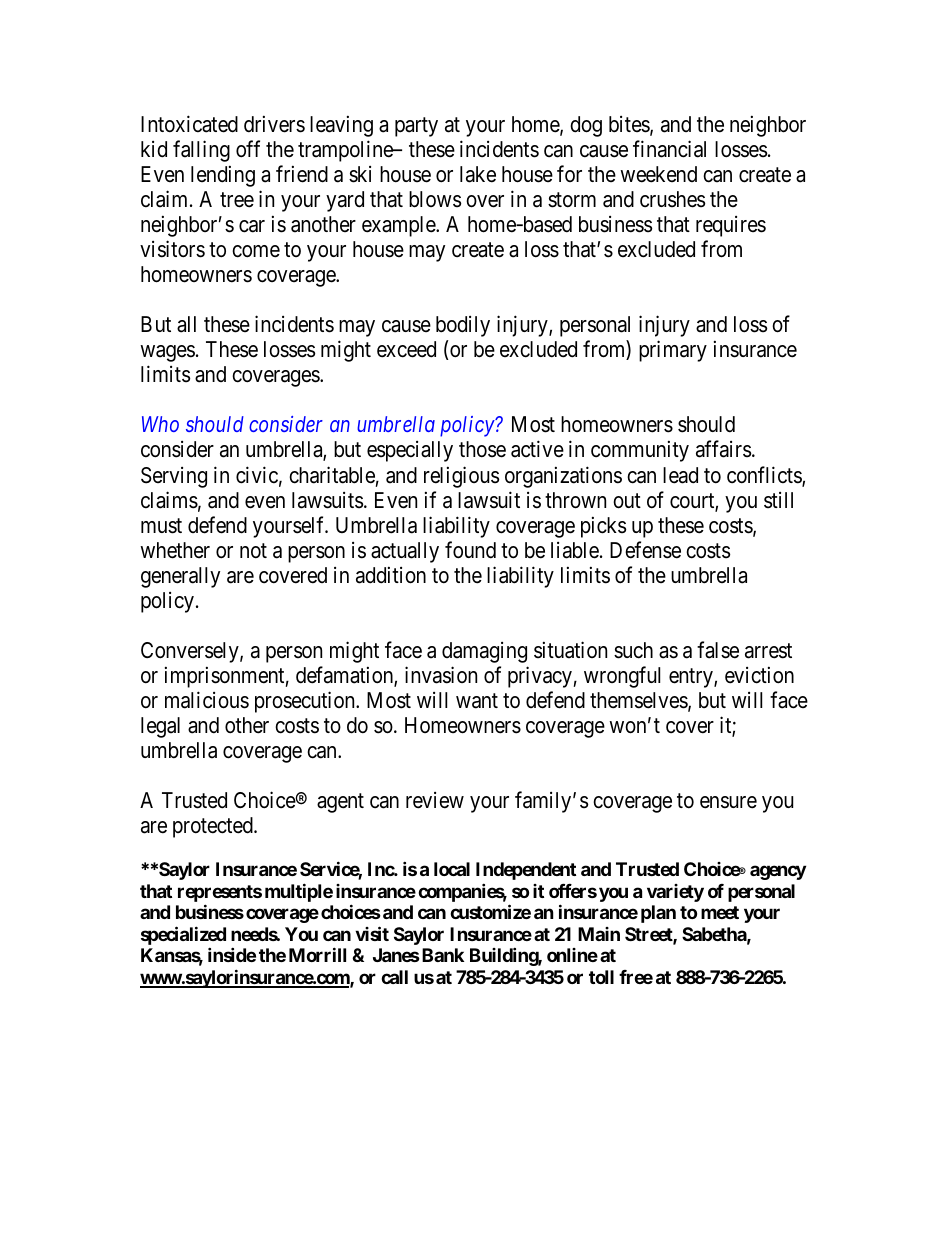 The height and width of the screenshot is (1233, 952). Describe the element at coordinates (645, 550) in the screenshot. I see `Defense` at that location.
